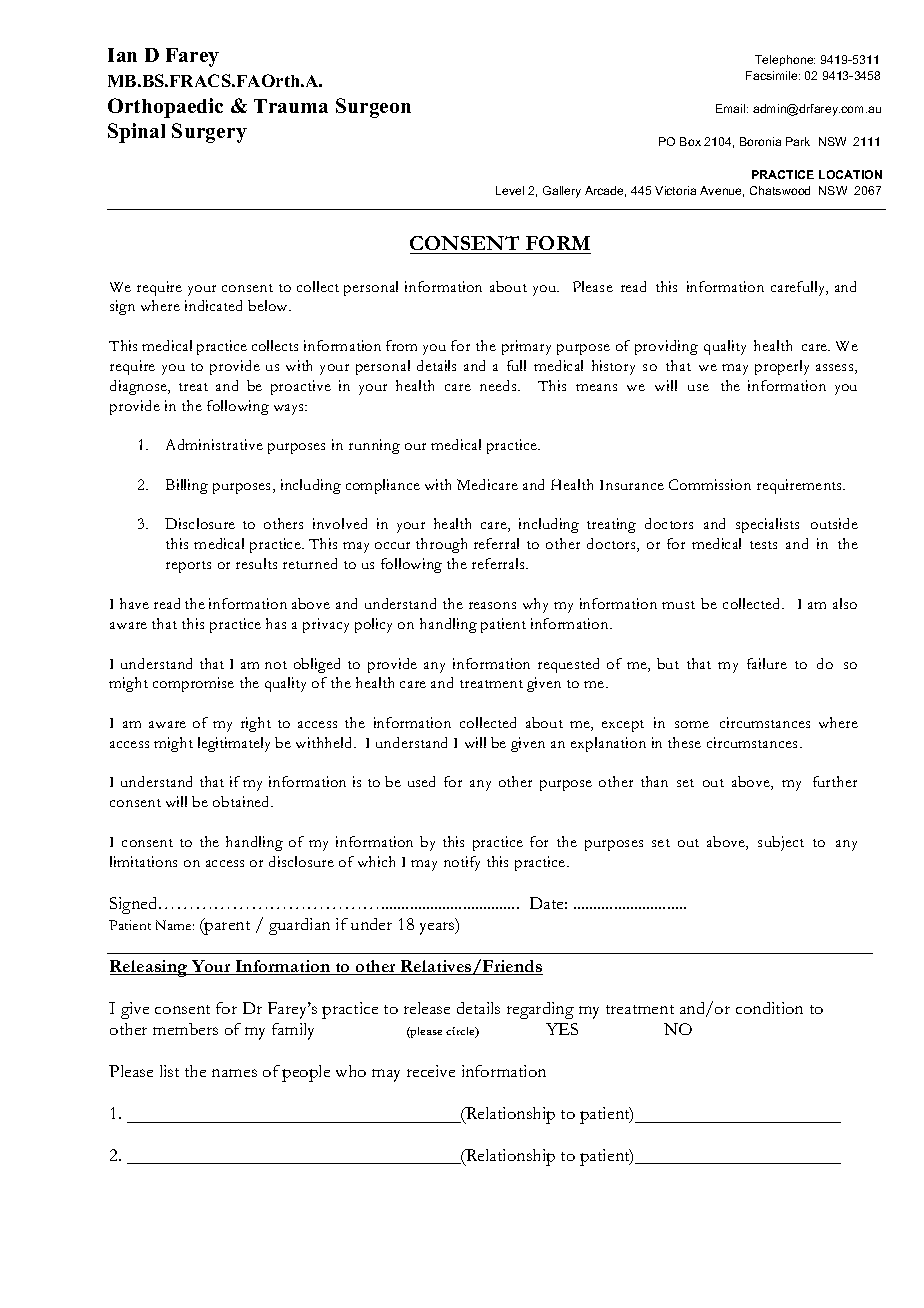 This image has width=924, height=1308. Describe the element at coordinates (781, 843) in the image. I see `subject` at that location.
